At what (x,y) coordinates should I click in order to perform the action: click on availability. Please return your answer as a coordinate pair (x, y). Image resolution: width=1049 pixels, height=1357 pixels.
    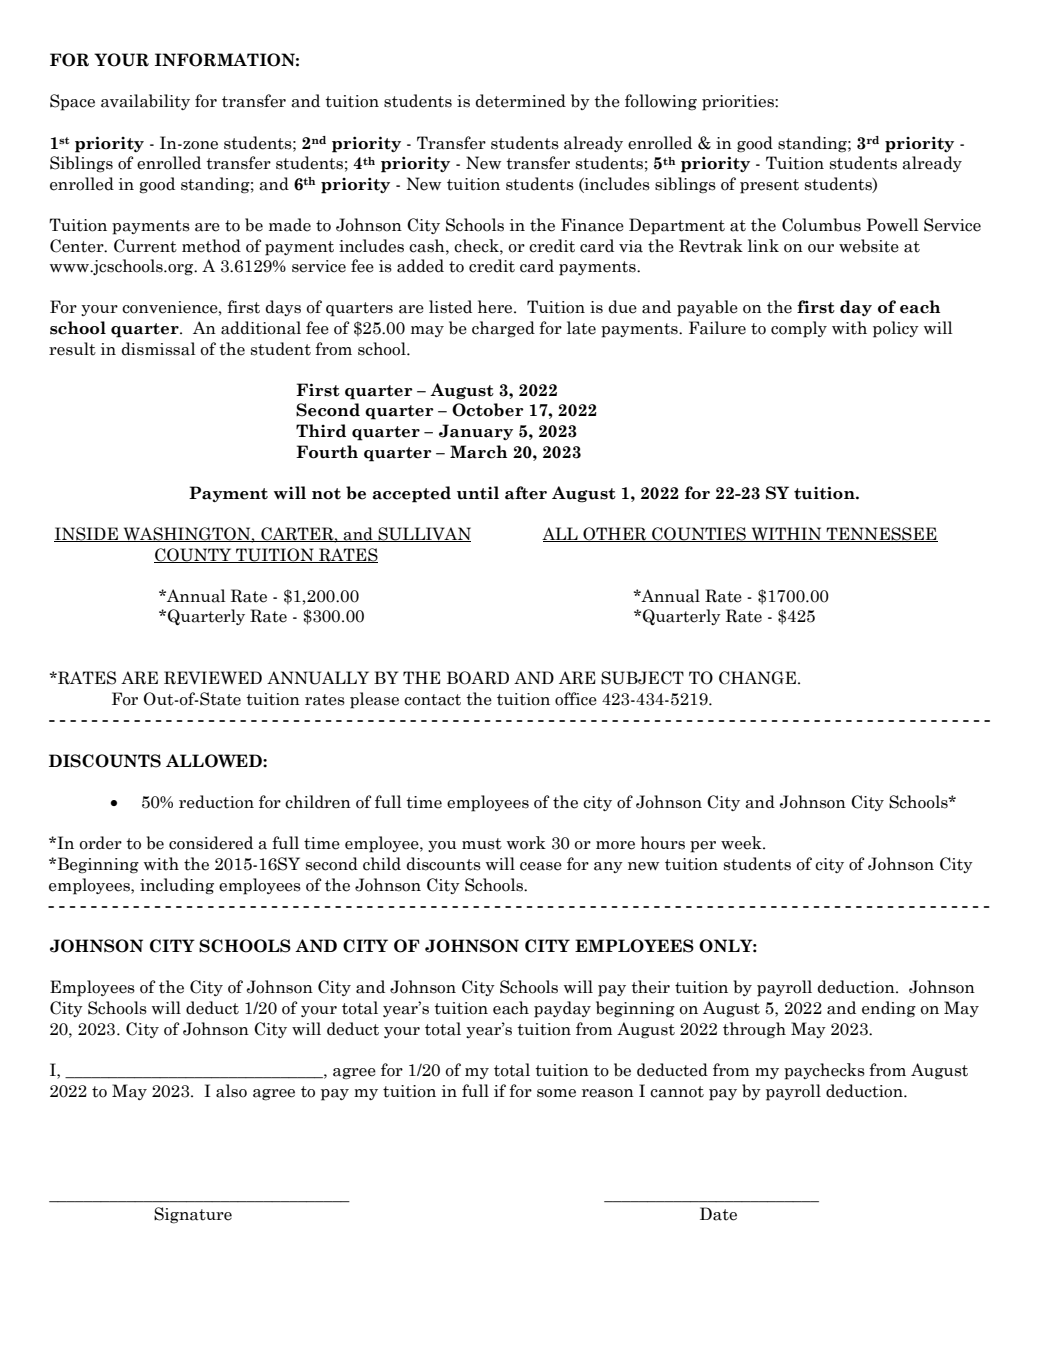
    Looking at the image, I should click on (145, 102).
